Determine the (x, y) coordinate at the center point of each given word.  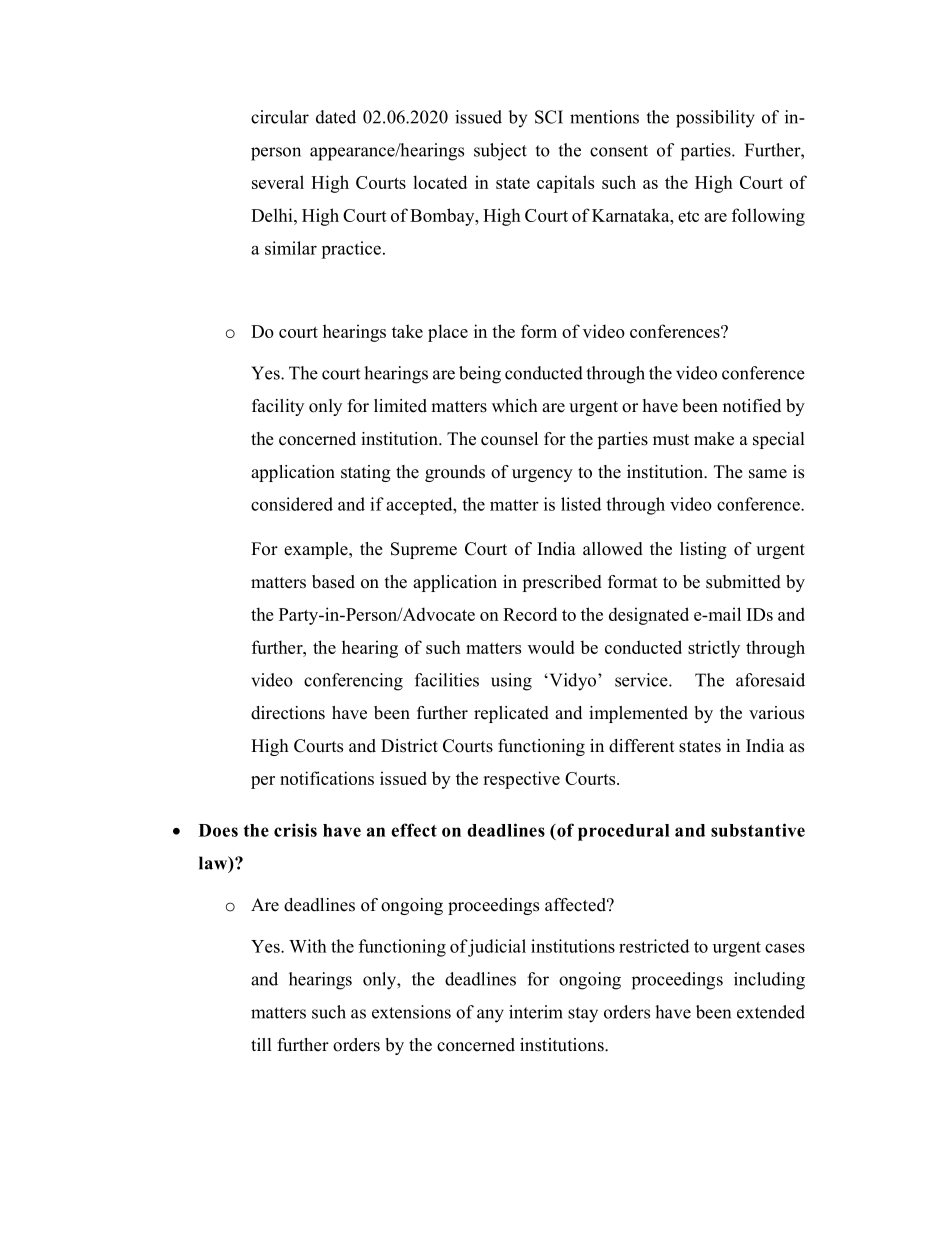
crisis (295, 830)
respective (521, 780)
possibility (715, 119)
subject (500, 152)
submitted (743, 582)
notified (752, 406)
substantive (758, 830)
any (490, 1016)
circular (280, 117)
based (333, 582)
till (261, 1044)
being (480, 375)
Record (530, 614)
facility (278, 407)
